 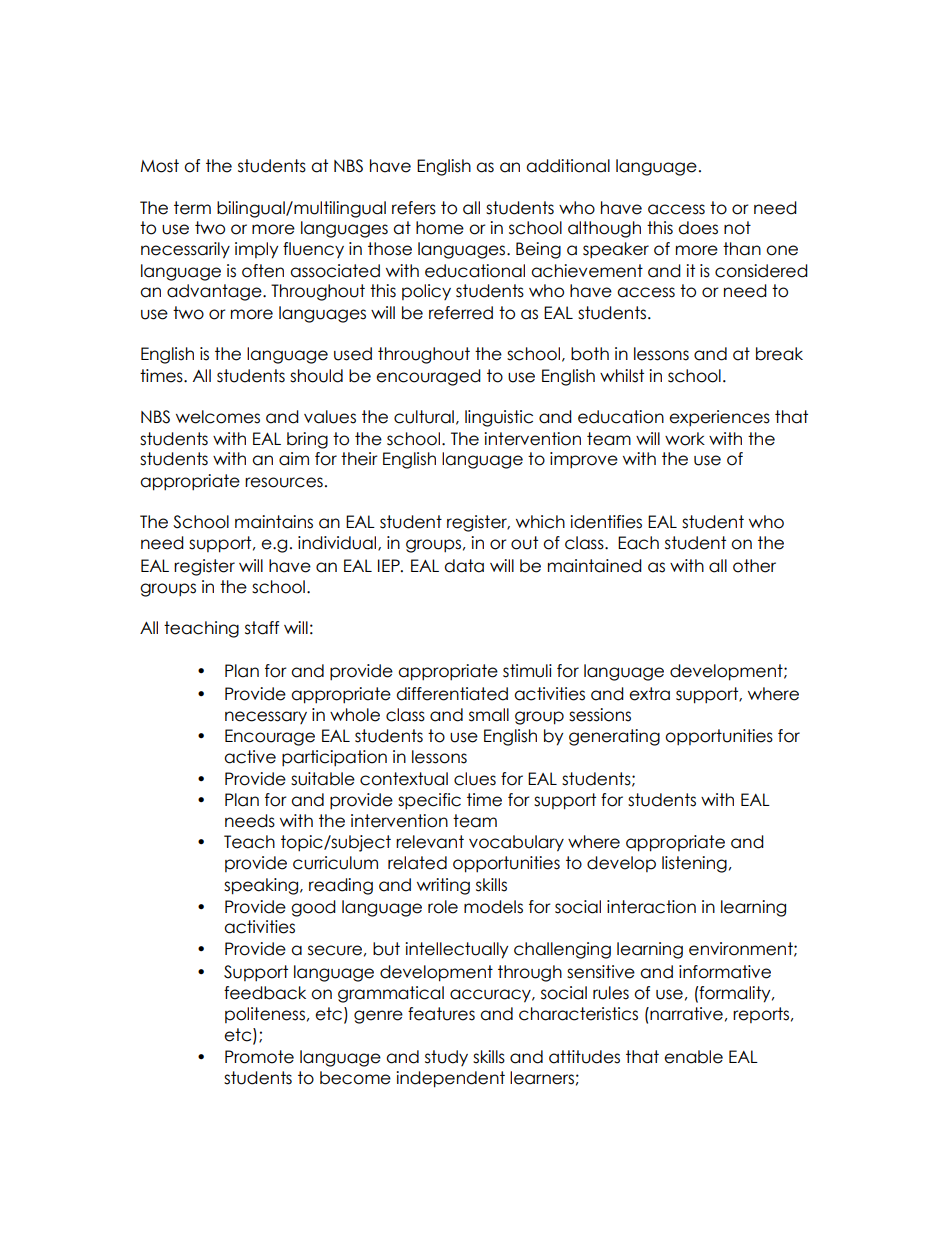 What do you see at coordinates (440, 228) in the screenshot?
I see `home` at bounding box center [440, 228].
